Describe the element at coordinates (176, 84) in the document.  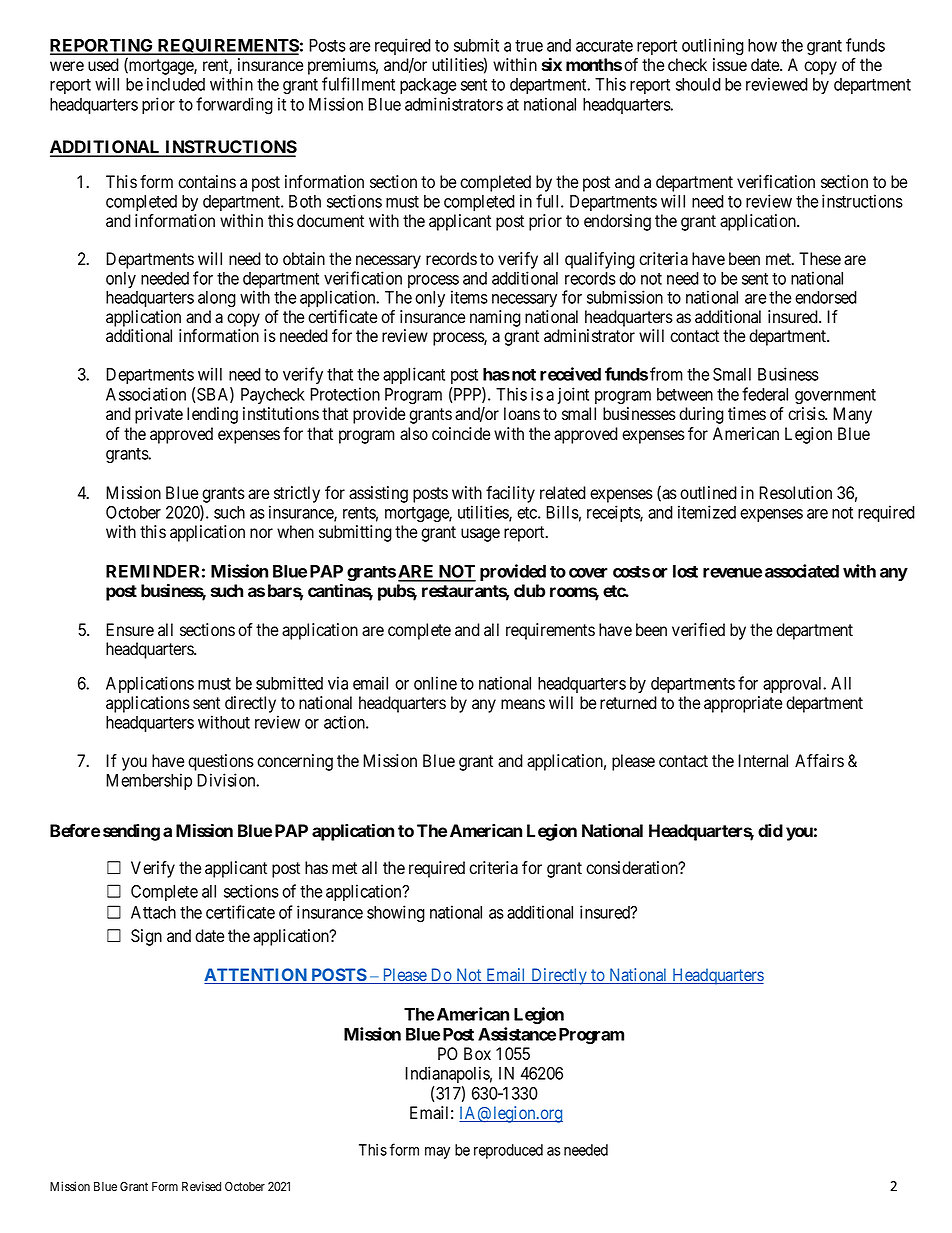
I see `included` at that location.
